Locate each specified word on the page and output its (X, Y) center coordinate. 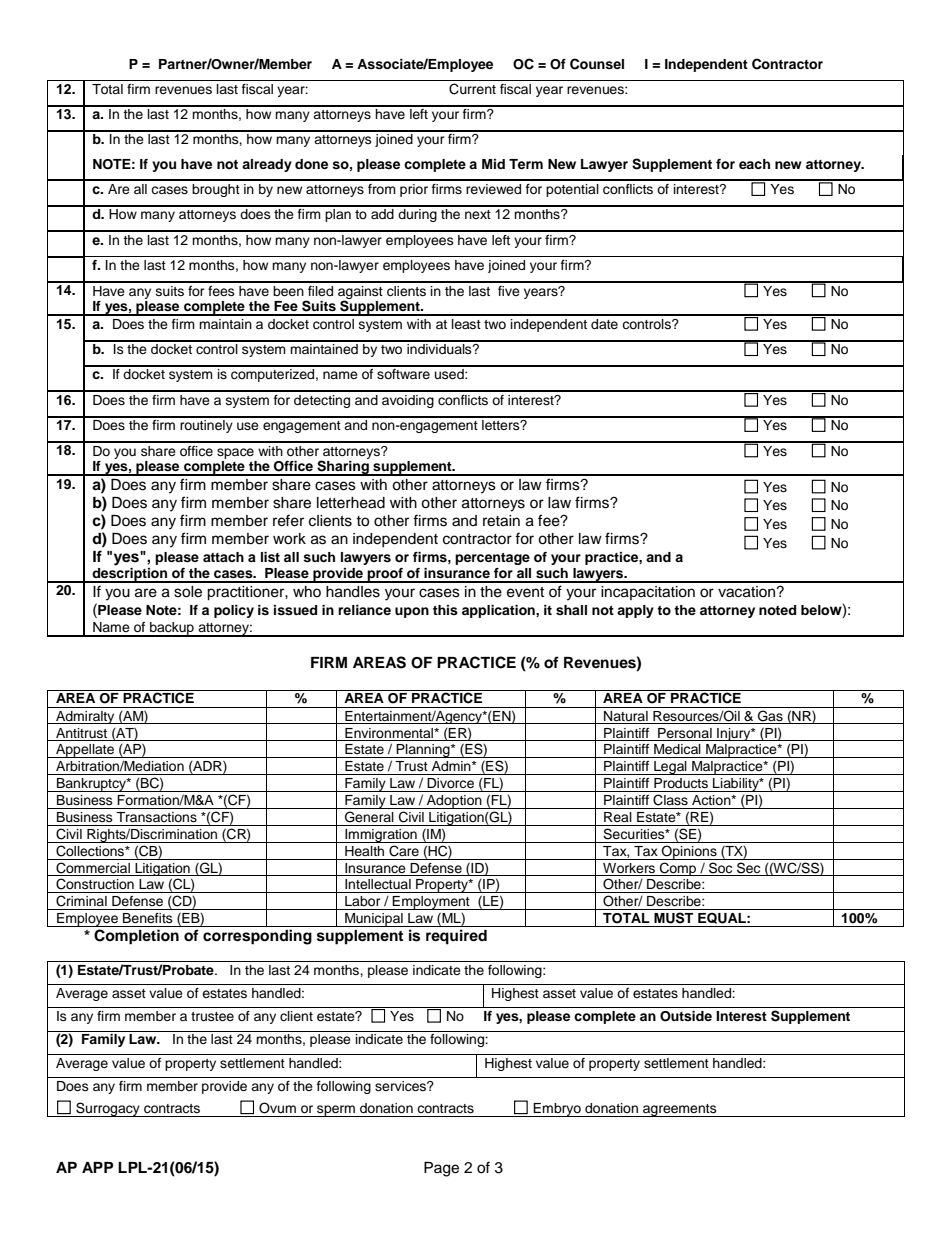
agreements (680, 1110)
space (235, 453)
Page (441, 1169)
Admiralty (85, 717)
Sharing (343, 468)
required (456, 937)
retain (501, 521)
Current (472, 89)
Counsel (597, 64)
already (267, 165)
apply (635, 611)
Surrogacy (108, 1109)
